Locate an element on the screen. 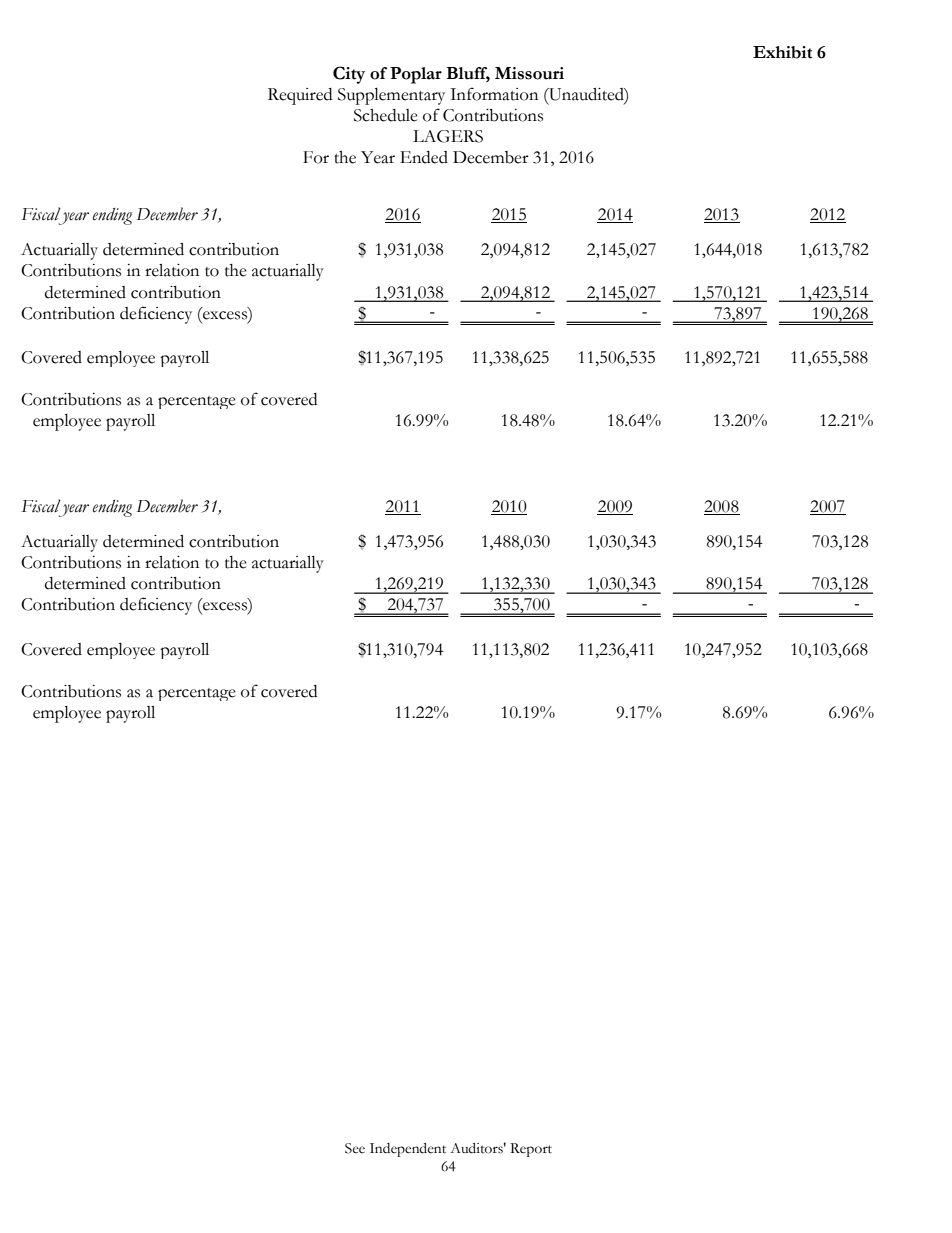  Poplar is located at coordinates (416, 75).
